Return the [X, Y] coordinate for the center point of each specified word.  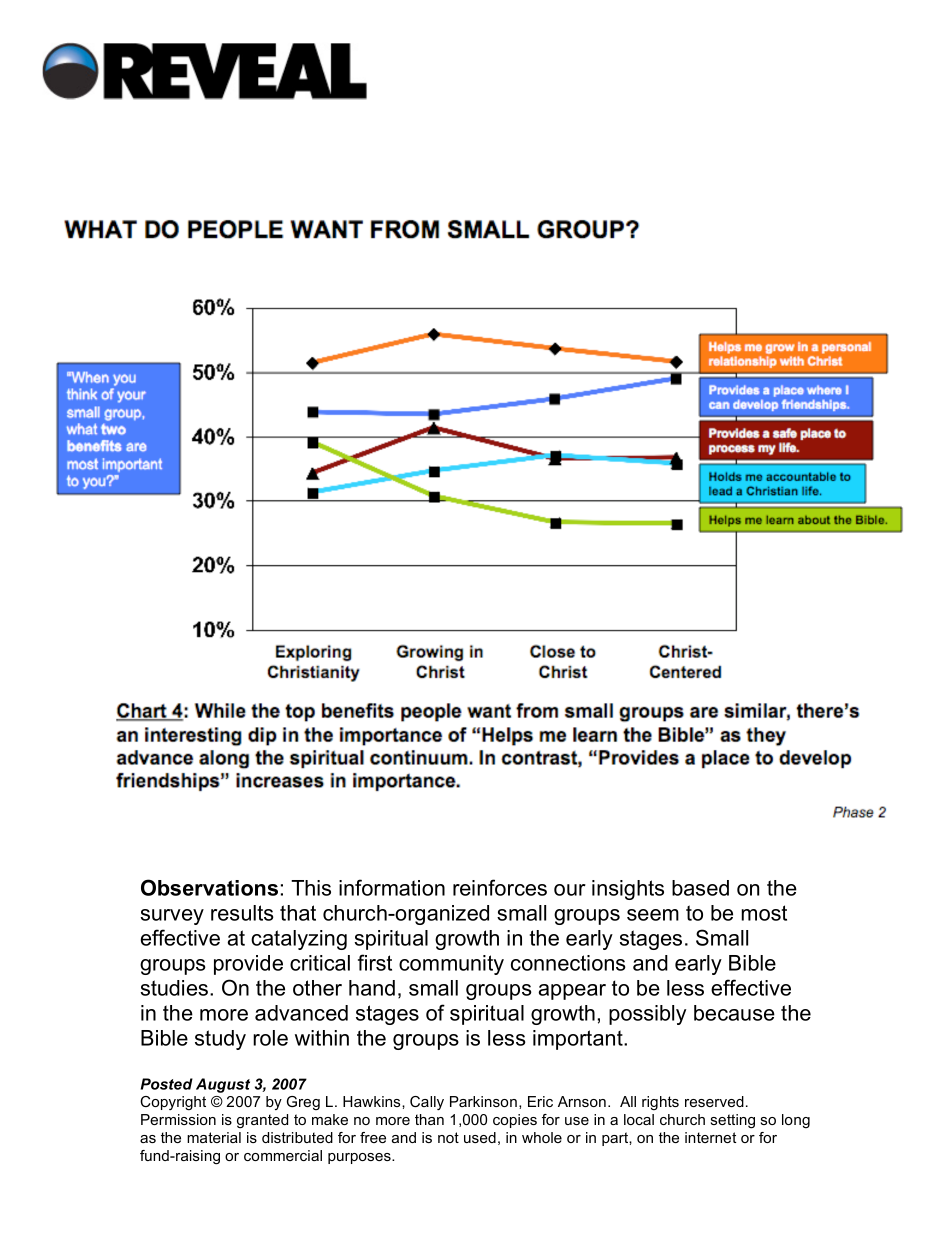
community [451, 965]
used [480, 1137]
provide [248, 965]
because [734, 1013]
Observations [209, 887]
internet [710, 1137]
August [223, 1085]
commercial [283, 1155]
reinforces [500, 887]
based [700, 888]
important [579, 1040]
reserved [714, 1101]
